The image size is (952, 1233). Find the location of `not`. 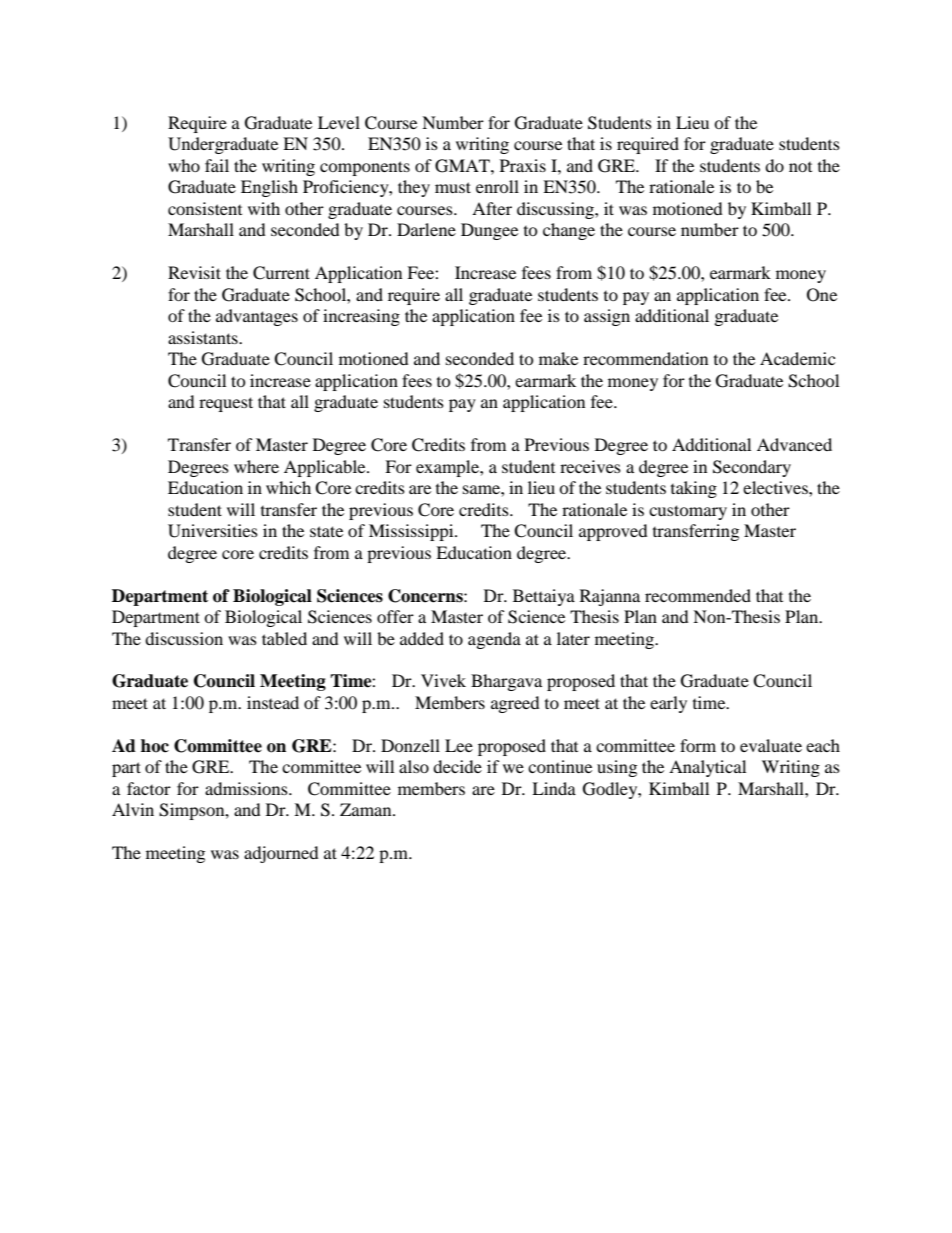

not is located at coordinates (800, 167).
